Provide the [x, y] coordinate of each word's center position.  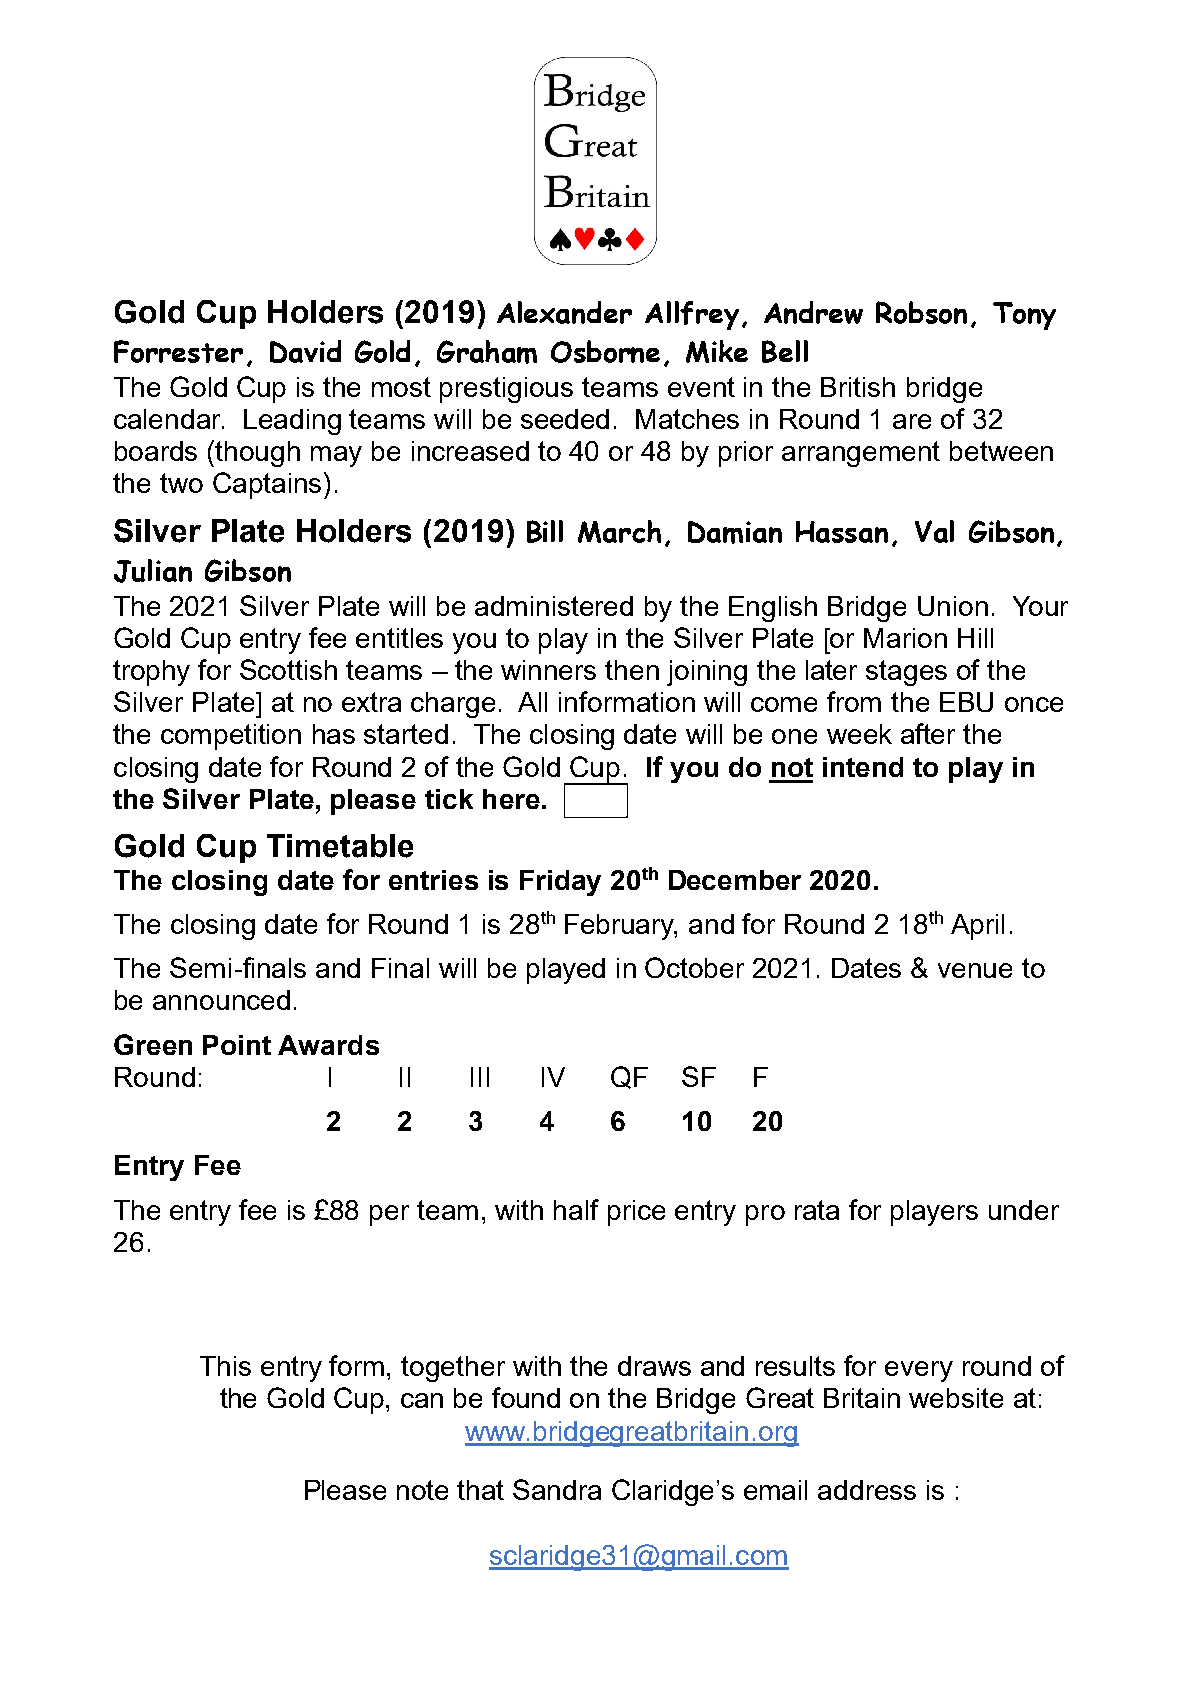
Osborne [605, 351]
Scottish [288, 669]
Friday [560, 883]
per [389, 1215]
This [225, 1366]
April [977, 927]
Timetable [340, 846]
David [305, 351]
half [576, 1209]
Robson [921, 312]
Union [953, 606]
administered [554, 606]
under [1024, 1210]
